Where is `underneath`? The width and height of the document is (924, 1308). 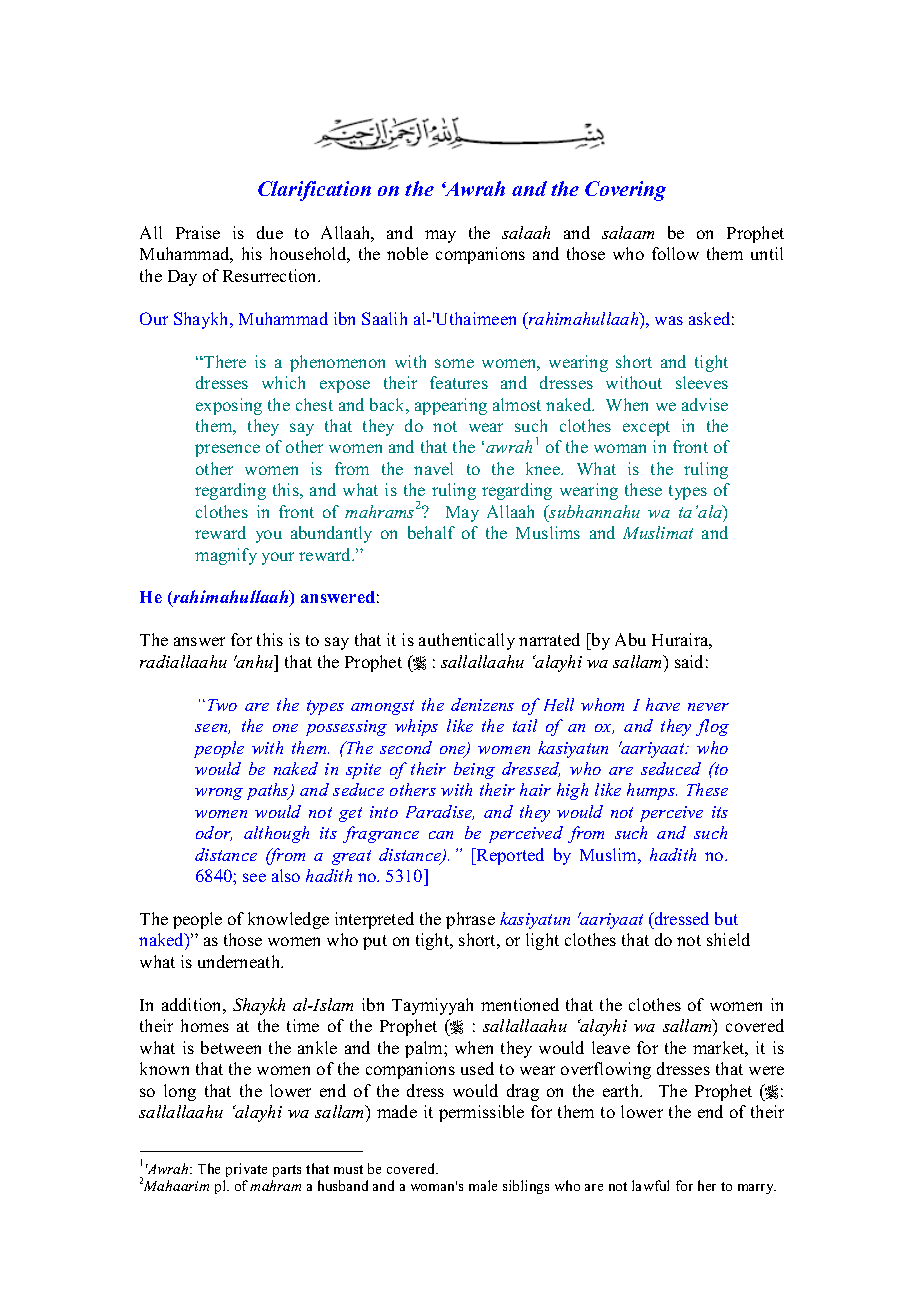 underneath is located at coordinates (240, 961).
